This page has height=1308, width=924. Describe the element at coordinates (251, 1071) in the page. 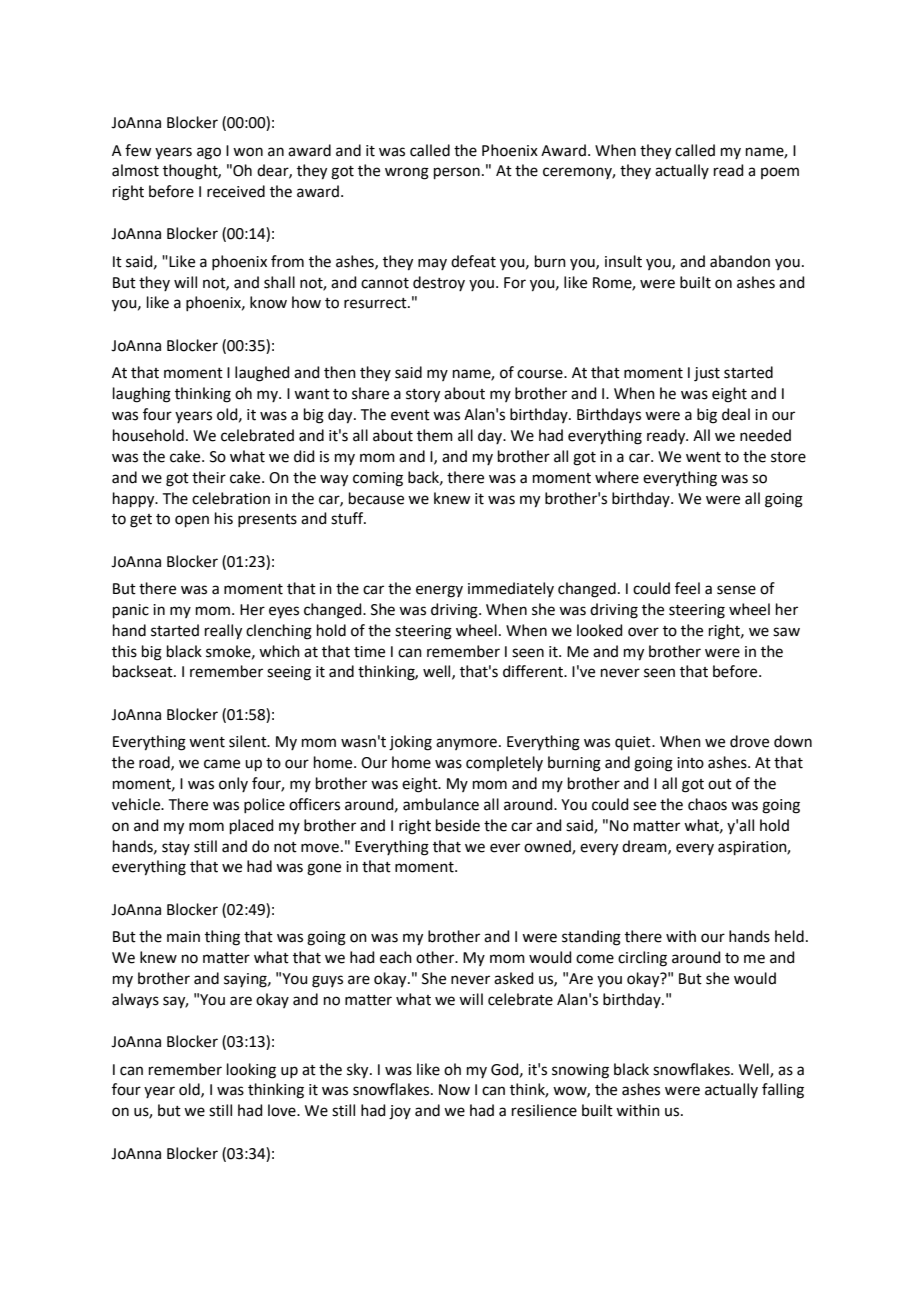

I see `looking` at that location.
